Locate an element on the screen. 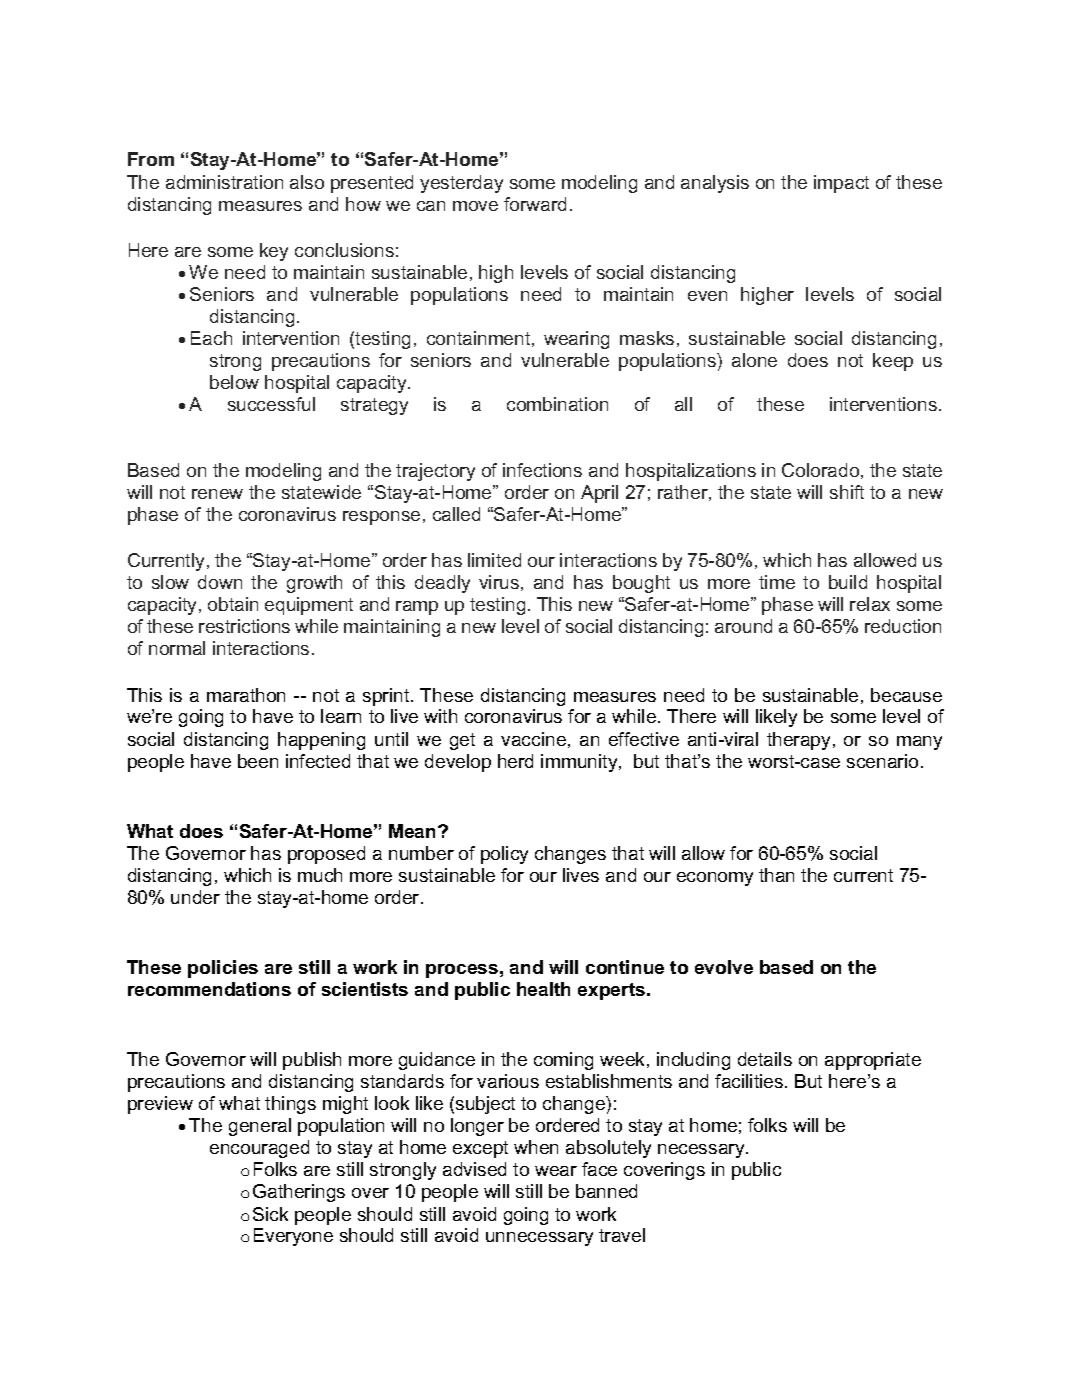  administration is located at coordinates (224, 182).
